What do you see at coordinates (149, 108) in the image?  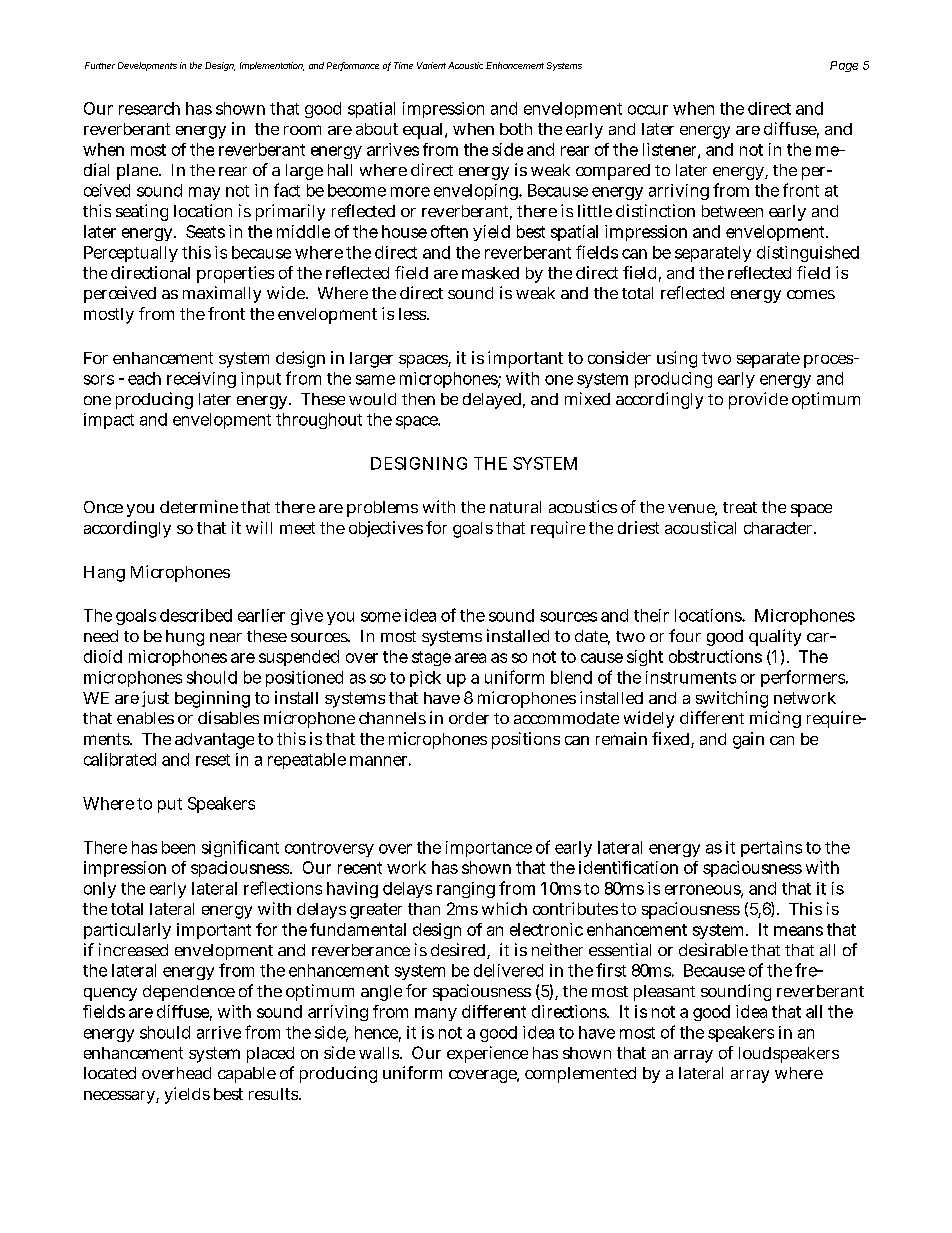 I see `research` at bounding box center [149, 108].
